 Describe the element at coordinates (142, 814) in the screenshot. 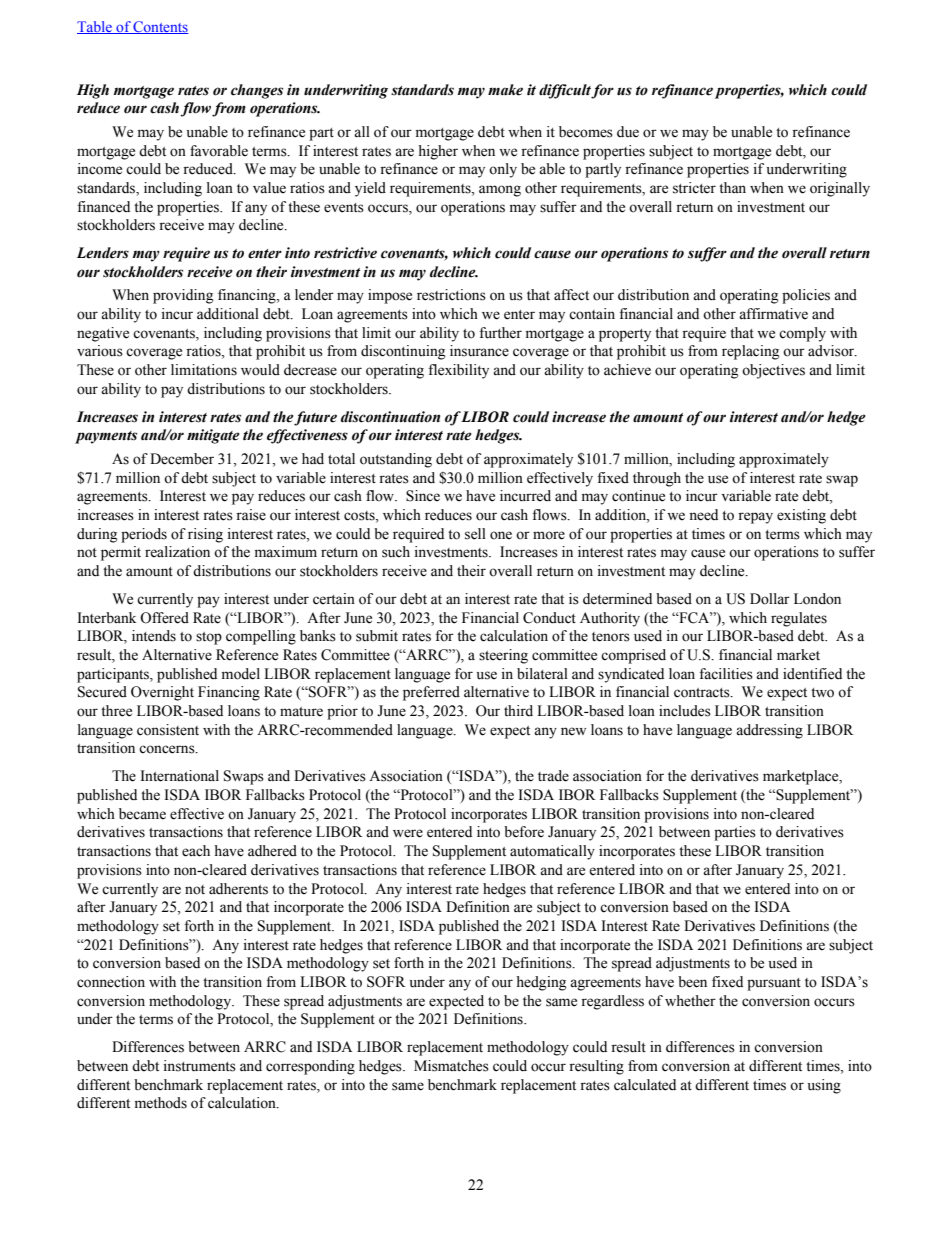

I see `became` at that location.
